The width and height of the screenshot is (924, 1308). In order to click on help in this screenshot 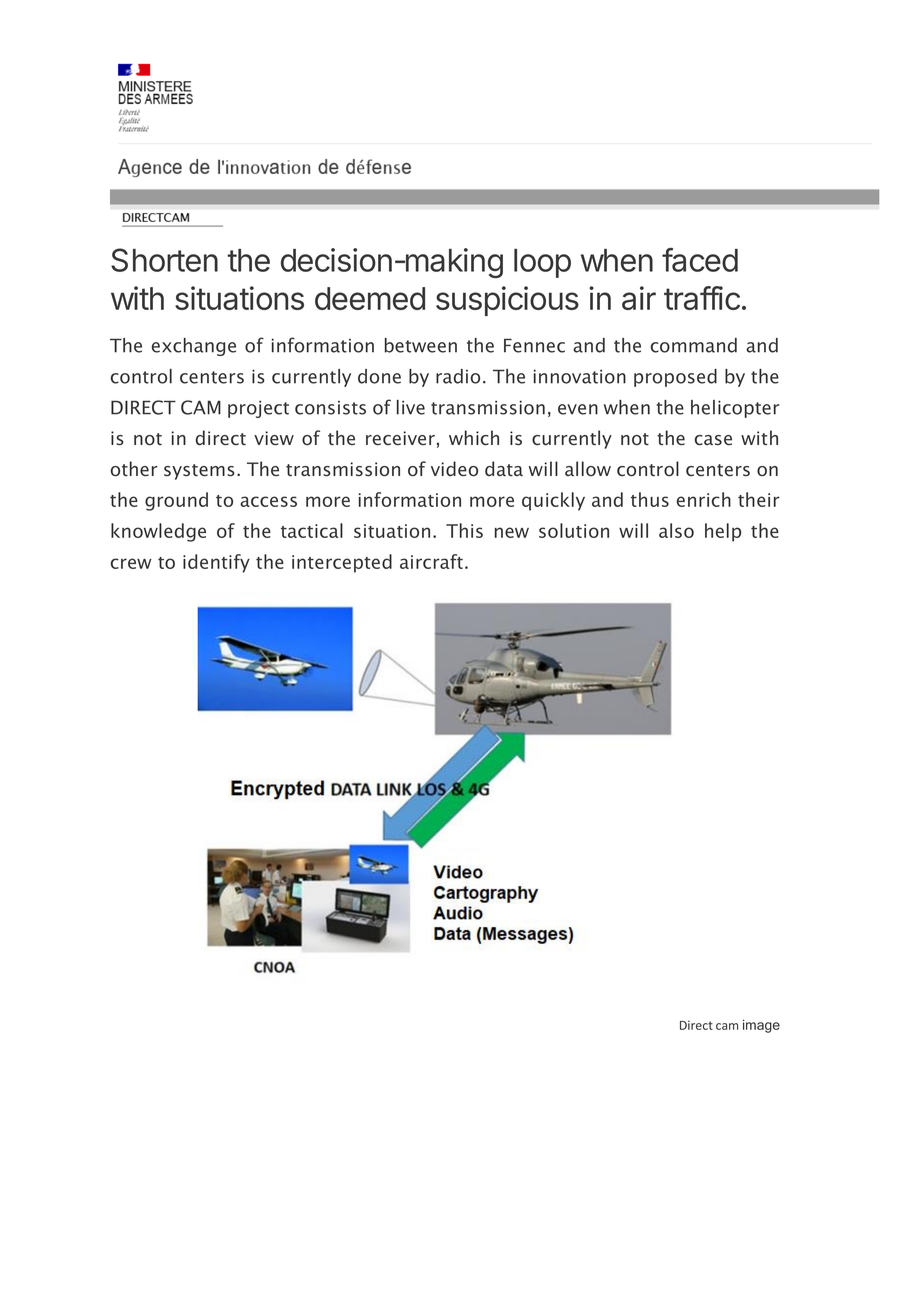, I will do `click(723, 532)`.
